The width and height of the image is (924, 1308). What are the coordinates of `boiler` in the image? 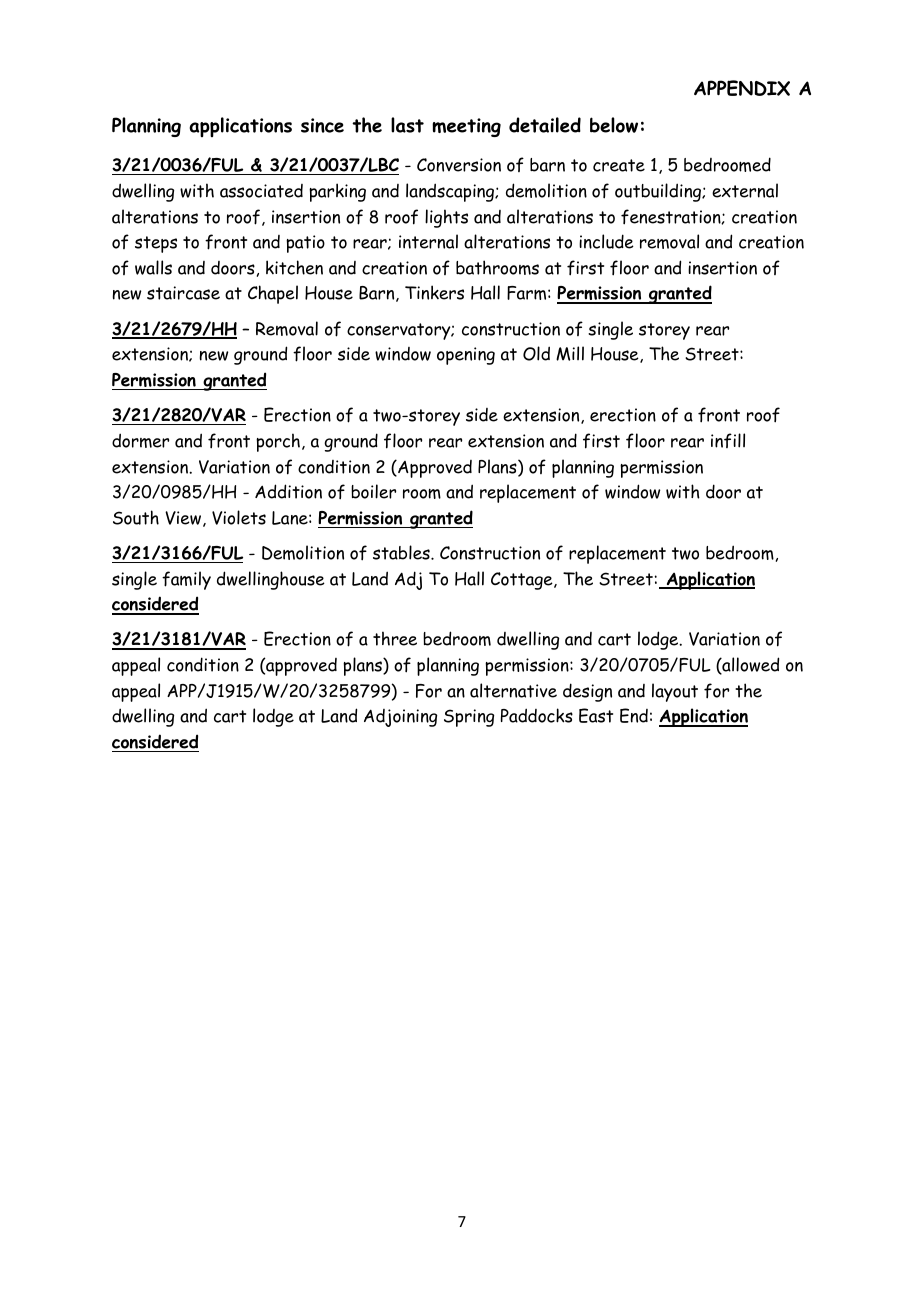 It's located at (373, 491).
